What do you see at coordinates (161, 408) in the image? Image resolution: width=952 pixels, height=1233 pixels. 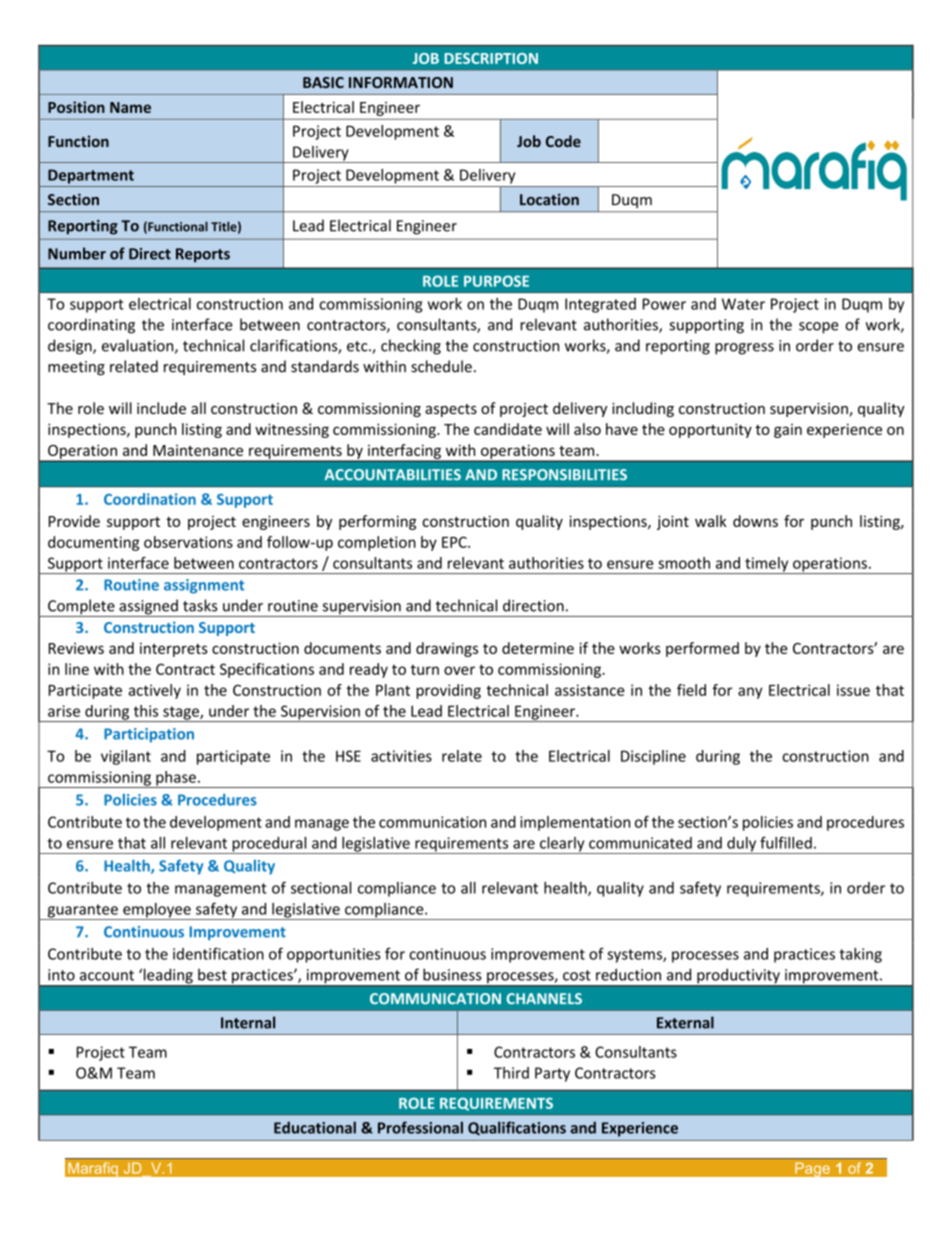 I see `include` at bounding box center [161, 408].
